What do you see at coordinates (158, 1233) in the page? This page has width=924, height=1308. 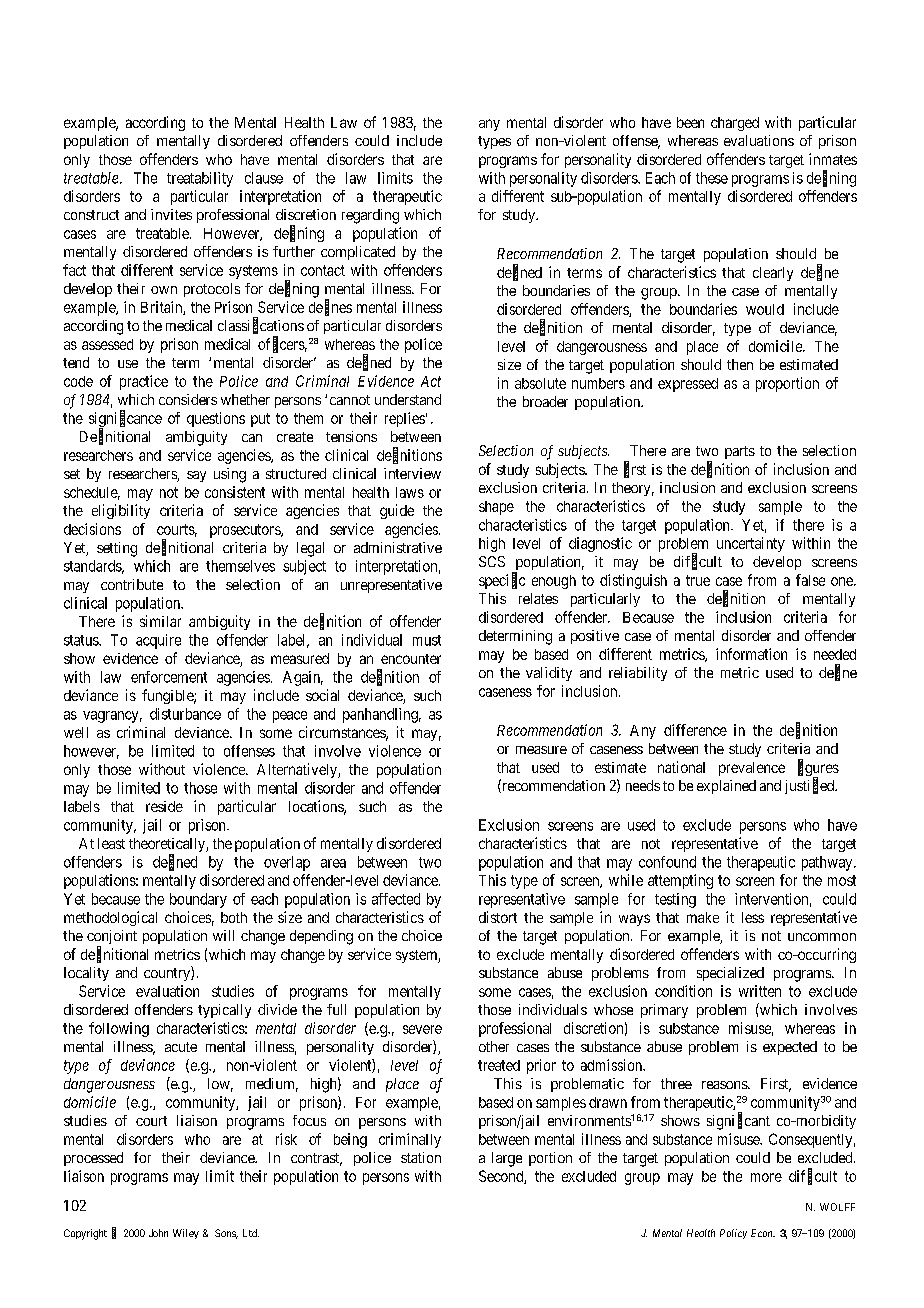 I see `John` at bounding box center [158, 1233].
